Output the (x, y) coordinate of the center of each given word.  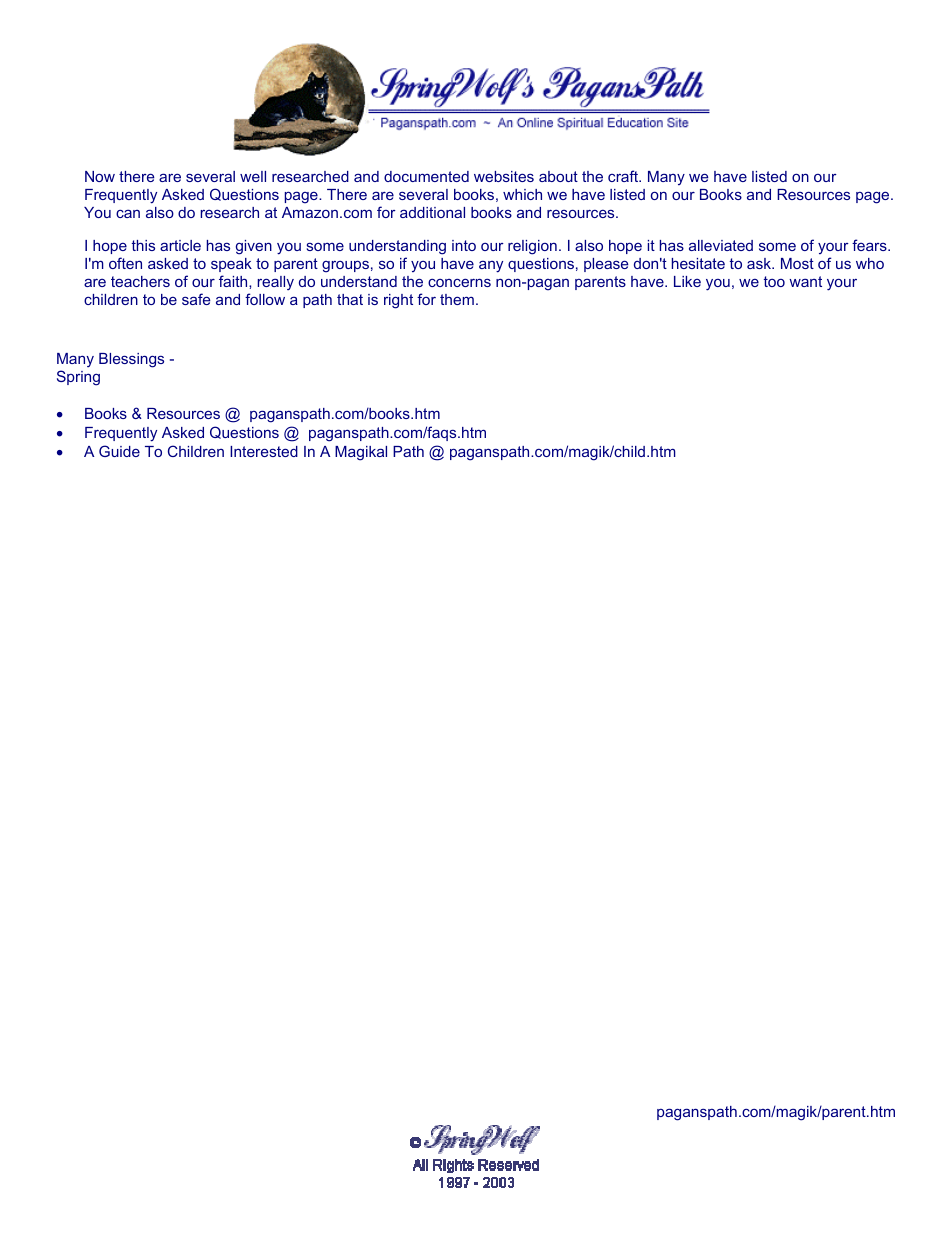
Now (100, 176)
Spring (78, 378)
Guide (119, 451)
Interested (264, 451)
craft (624, 176)
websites (504, 176)
